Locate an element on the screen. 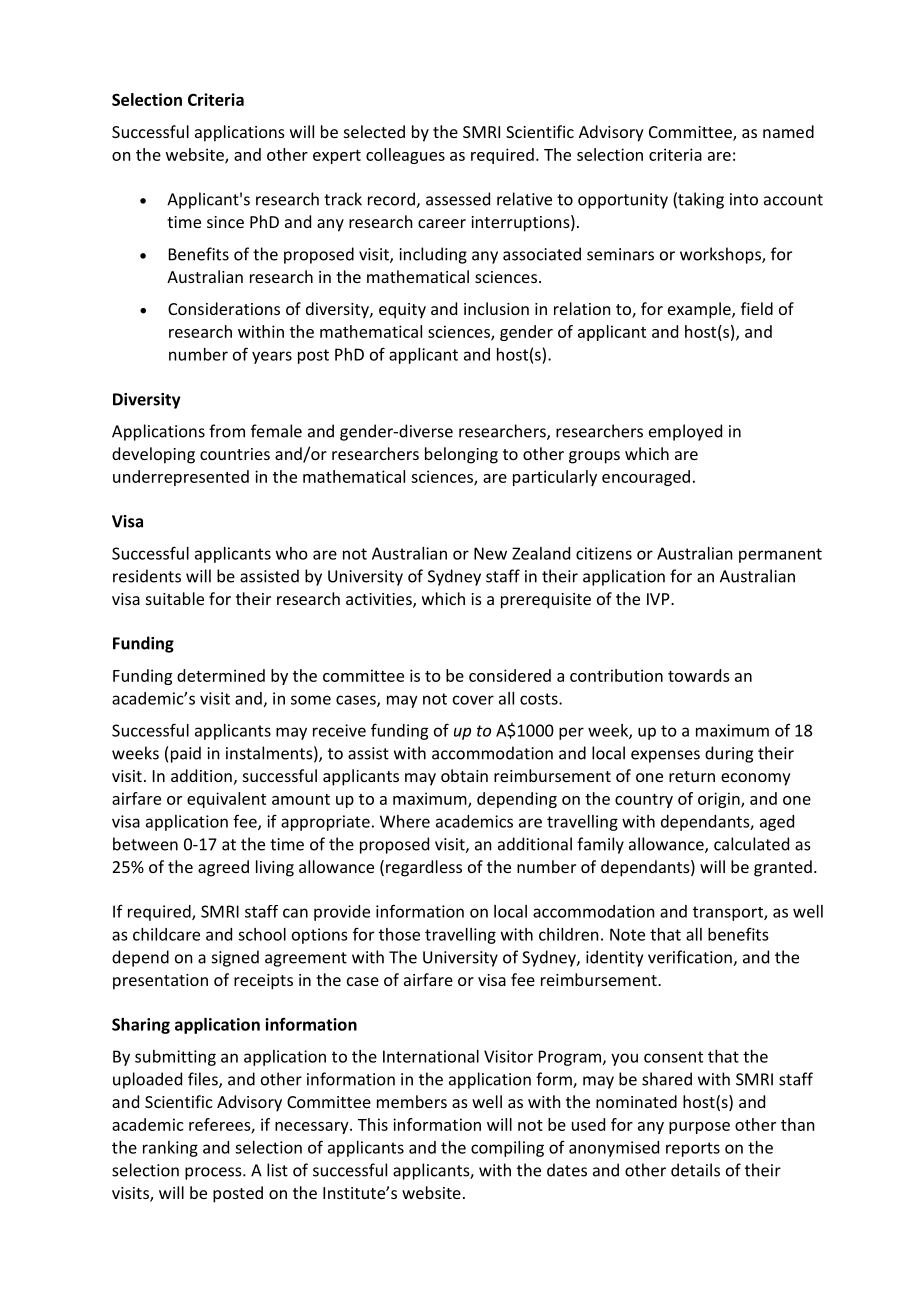 The height and width of the screenshot is (1309, 924). assessed is located at coordinates (458, 199).
